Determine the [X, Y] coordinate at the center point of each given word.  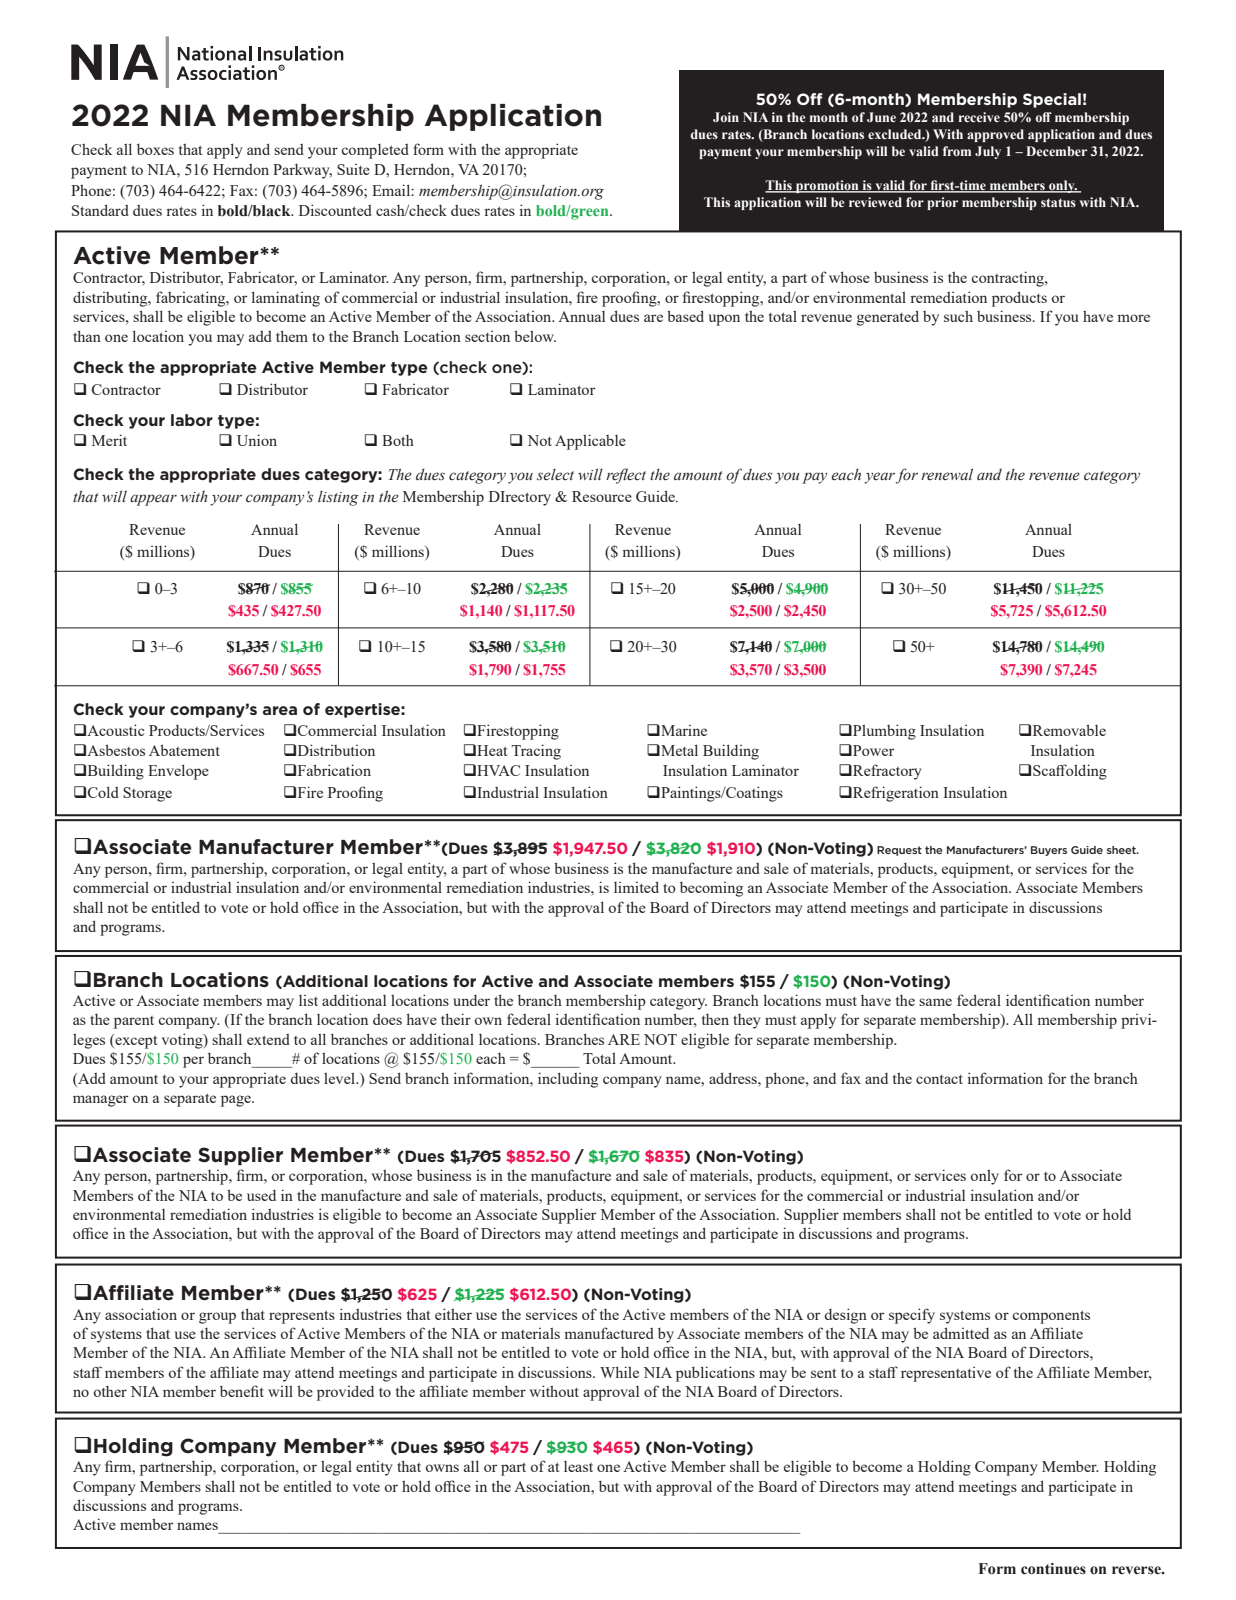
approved [995, 135]
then [715, 1019]
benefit [242, 1391]
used [261, 1195]
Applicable [590, 442]
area [280, 710]
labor [192, 420]
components [1051, 1317]
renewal [947, 474]
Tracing [536, 752]
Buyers [1049, 851]
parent [134, 1022]
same [935, 1002]
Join [726, 117]
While [619, 1372]
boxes [155, 149]
